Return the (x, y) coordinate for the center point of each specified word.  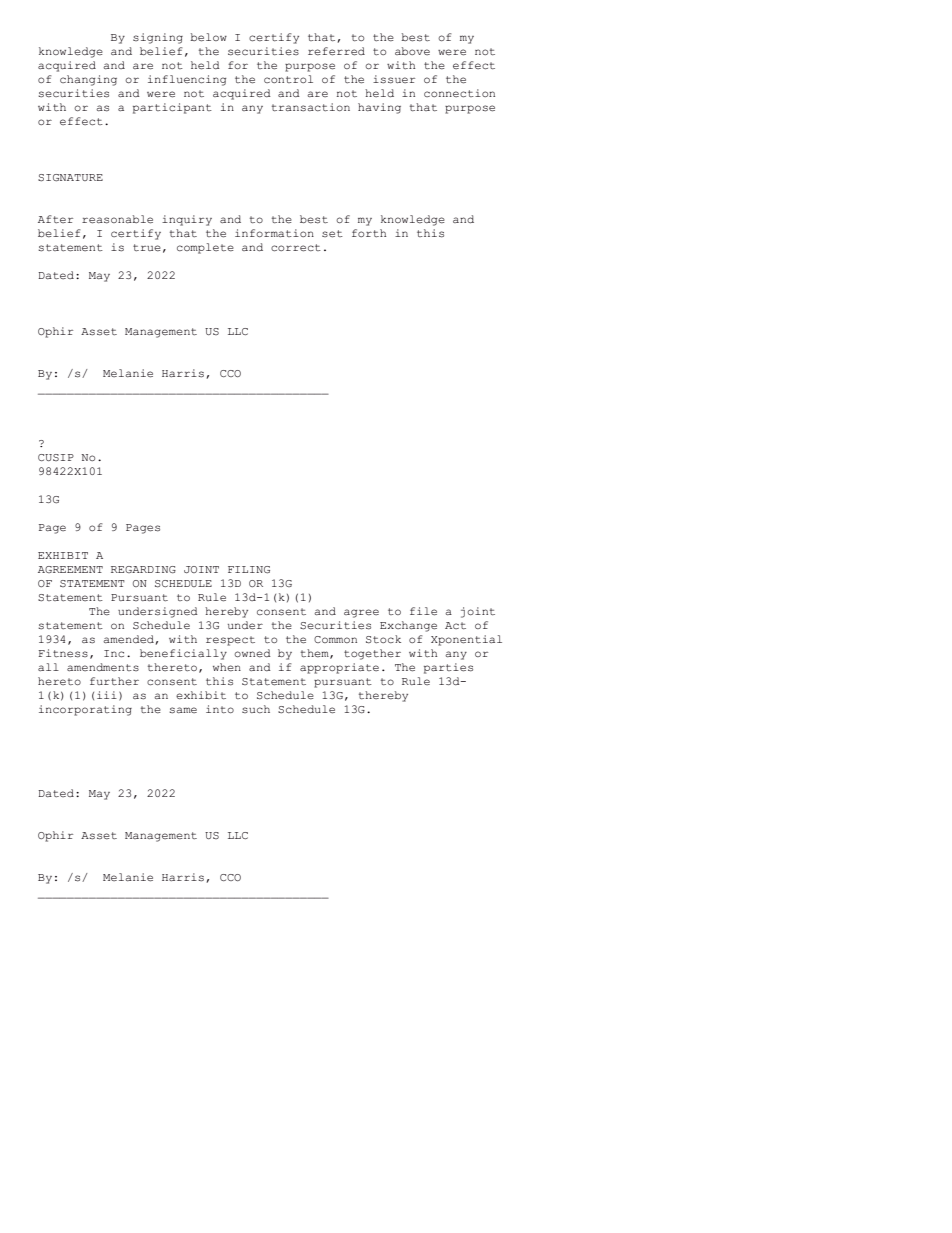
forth (369, 233)
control (288, 79)
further (114, 681)
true (147, 248)
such (256, 709)
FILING (249, 569)
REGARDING (143, 570)
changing (88, 80)
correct (296, 248)
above (412, 51)
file (423, 611)
